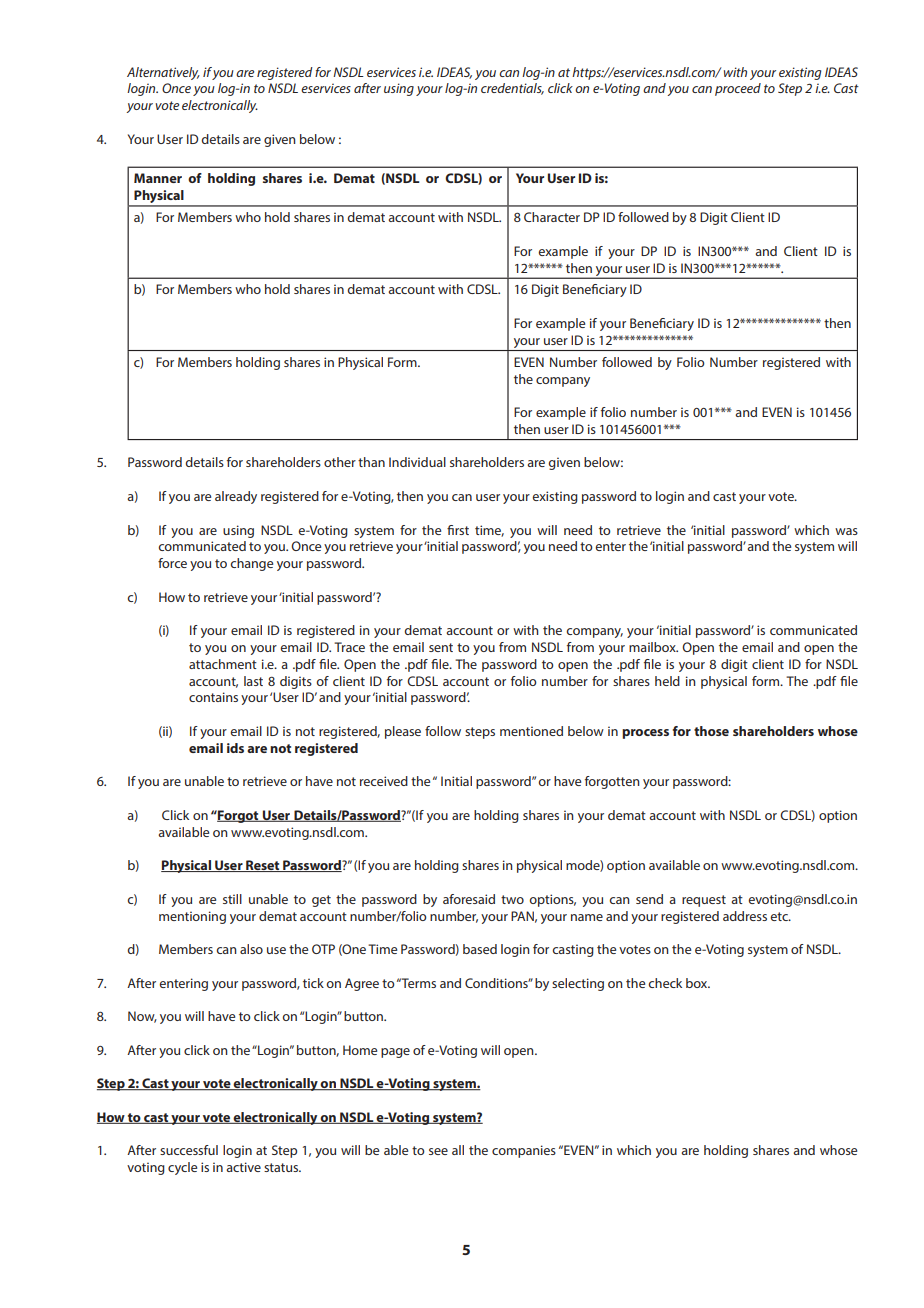 This screenshot has height=1308, width=924. What do you see at coordinates (738, 89) in the screenshot?
I see `proceed` at bounding box center [738, 89].
